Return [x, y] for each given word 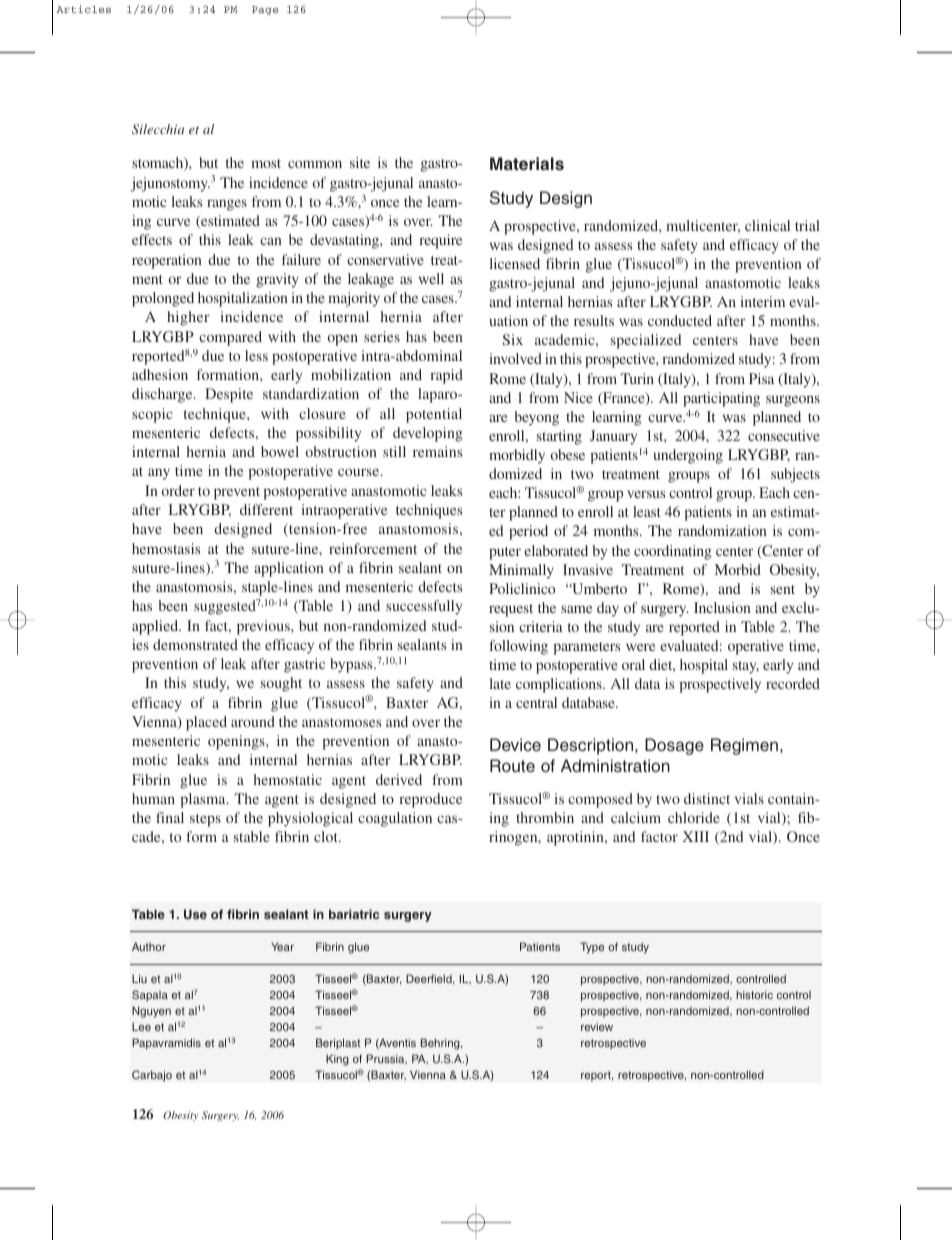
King [337, 1060]
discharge [163, 395]
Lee [141, 1026]
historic [754, 994]
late [500, 683]
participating [721, 399]
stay [746, 667]
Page [265, 10]
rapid [446, 376]
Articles [83, 9]
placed [206, 723]
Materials [527, 163]
